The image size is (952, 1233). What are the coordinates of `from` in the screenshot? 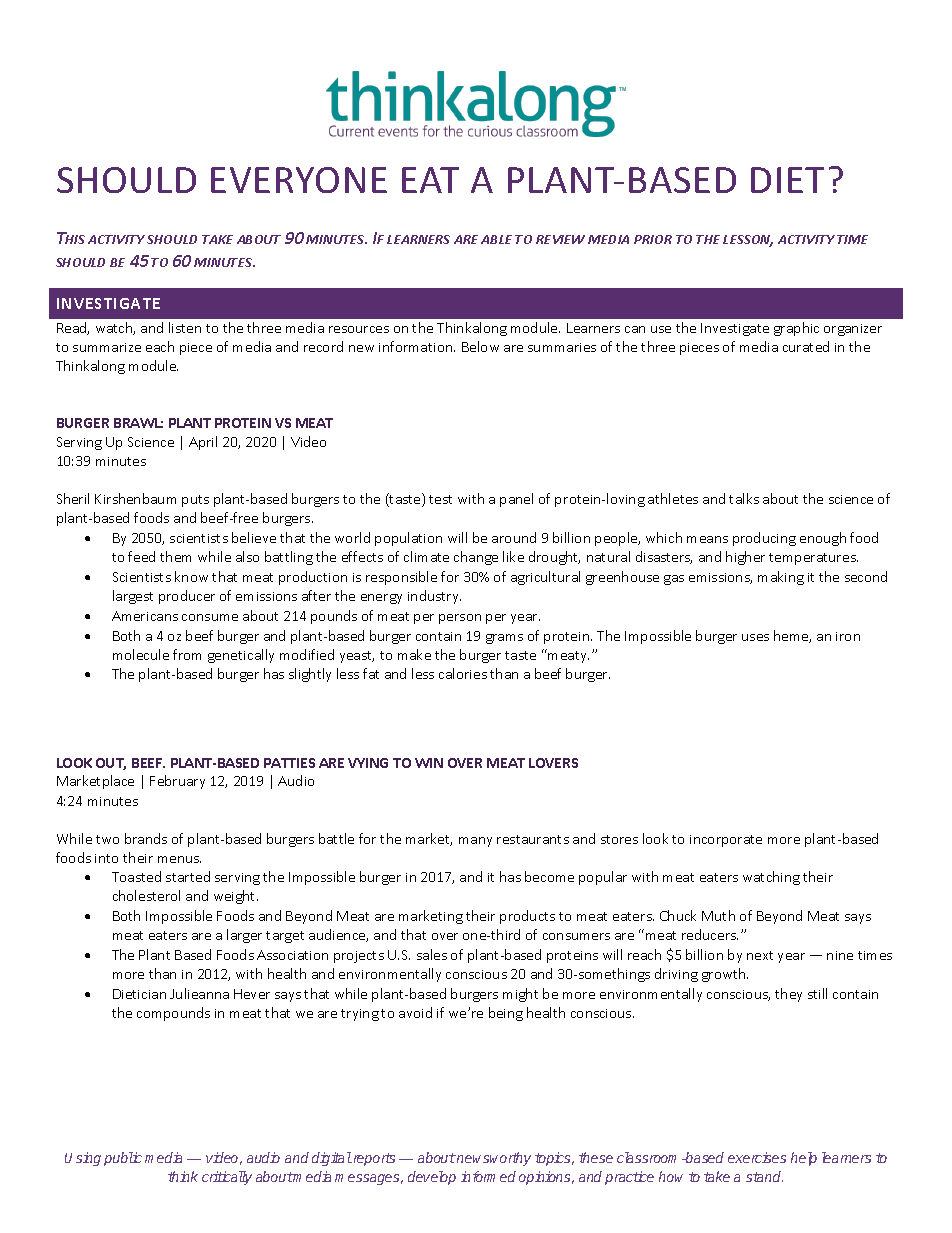 It's located at (187, 654).
